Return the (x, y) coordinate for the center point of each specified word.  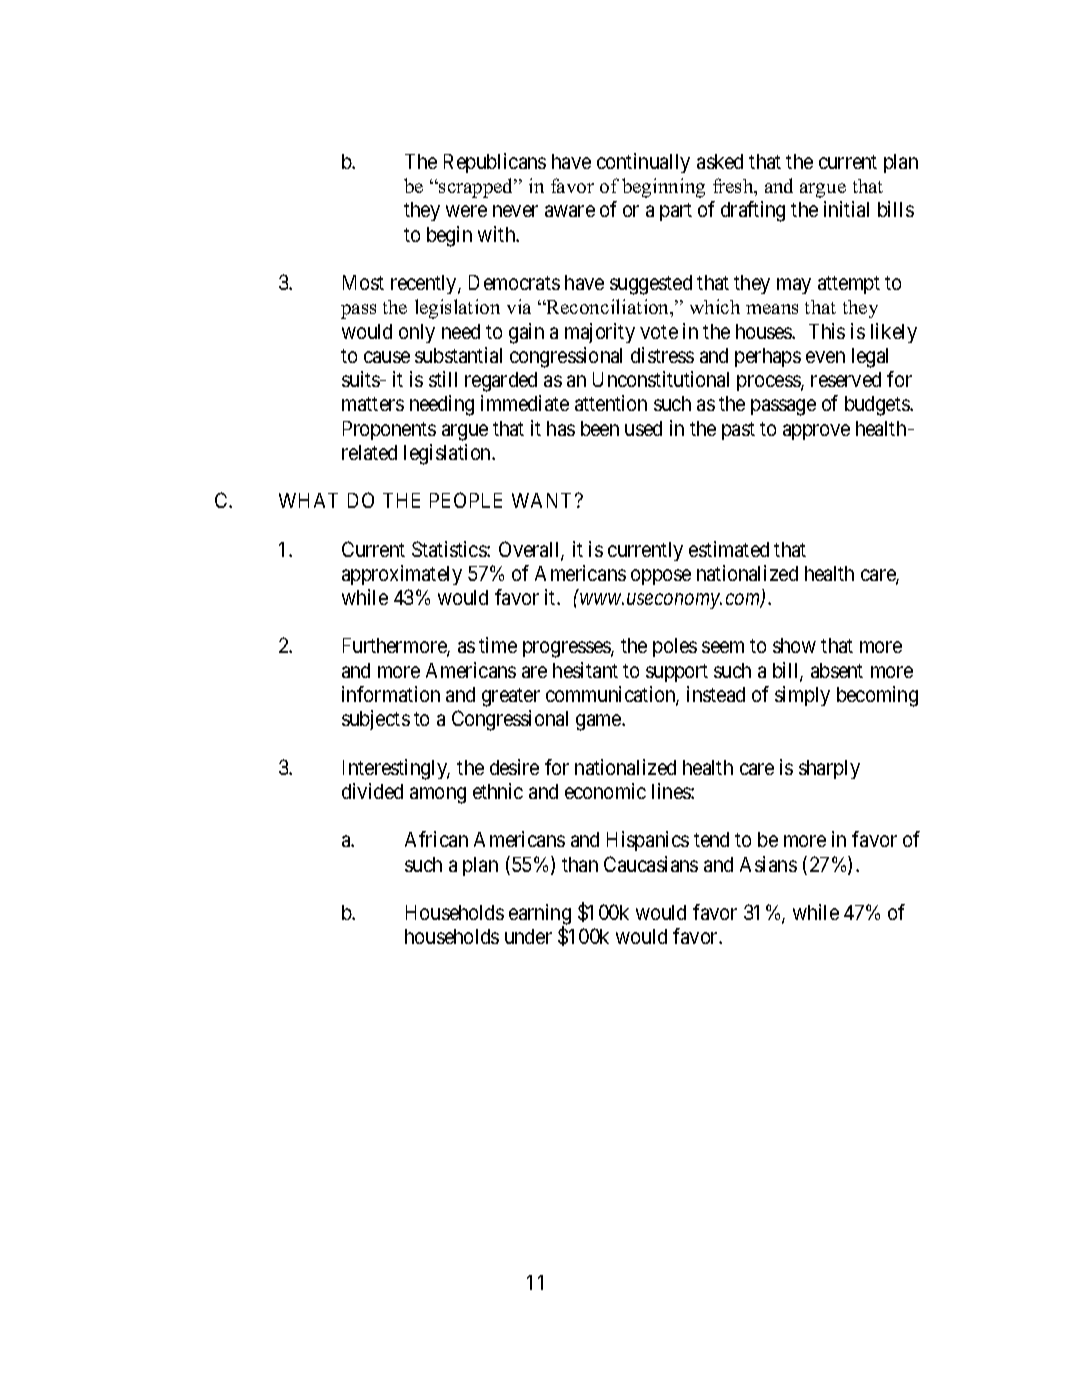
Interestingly (396, 769)
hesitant (585, 670)
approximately (402, 575)
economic (605, 791)
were (466, 211)
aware (570, 211)
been (600, 428)
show (794, 645)
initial (846, 209)
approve (816, 432)
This (827, 331)
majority (600, 333)
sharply (829, 769)
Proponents (389, 430)
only (417, 333)
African (436, 839)
